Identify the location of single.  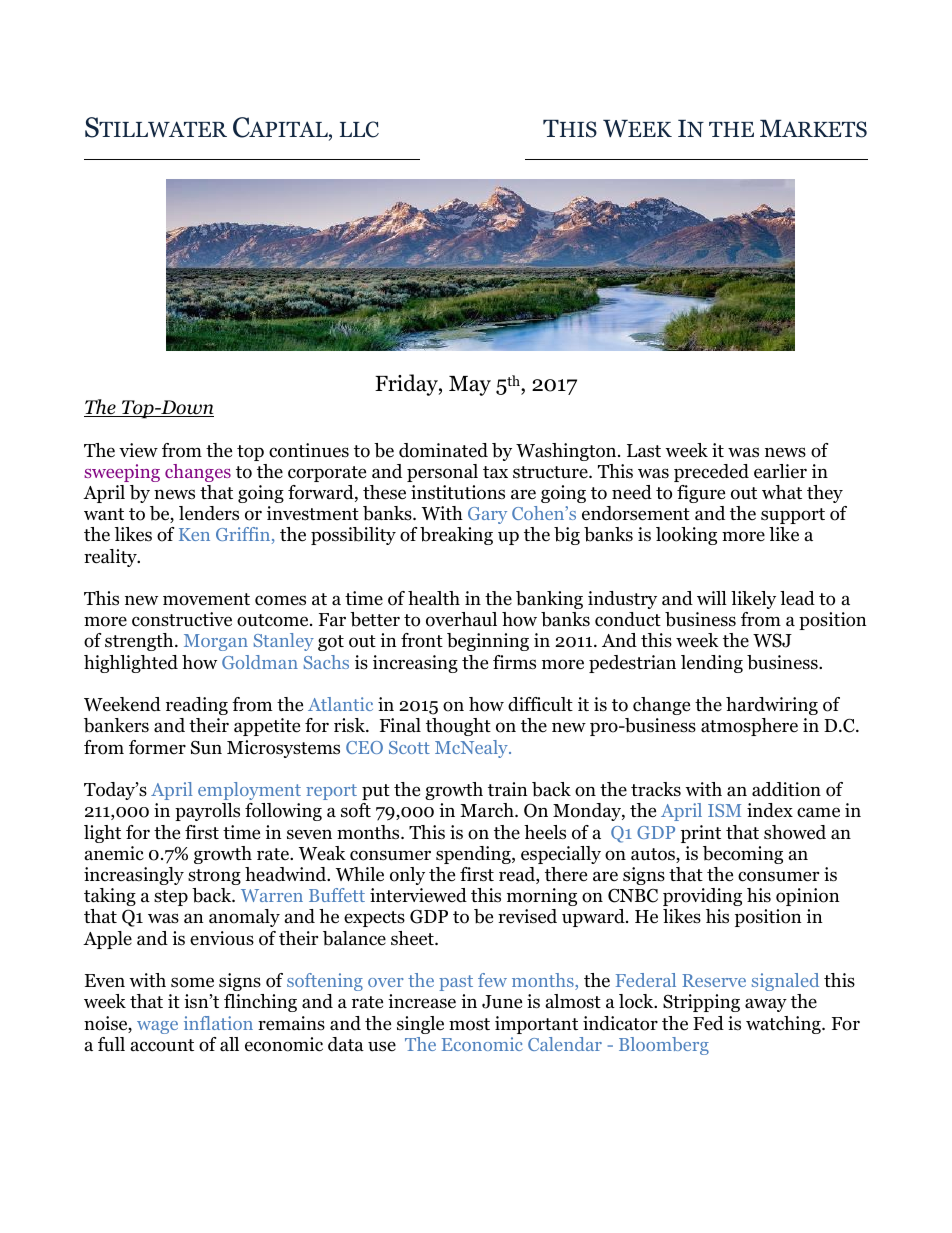
(420, 1025).
